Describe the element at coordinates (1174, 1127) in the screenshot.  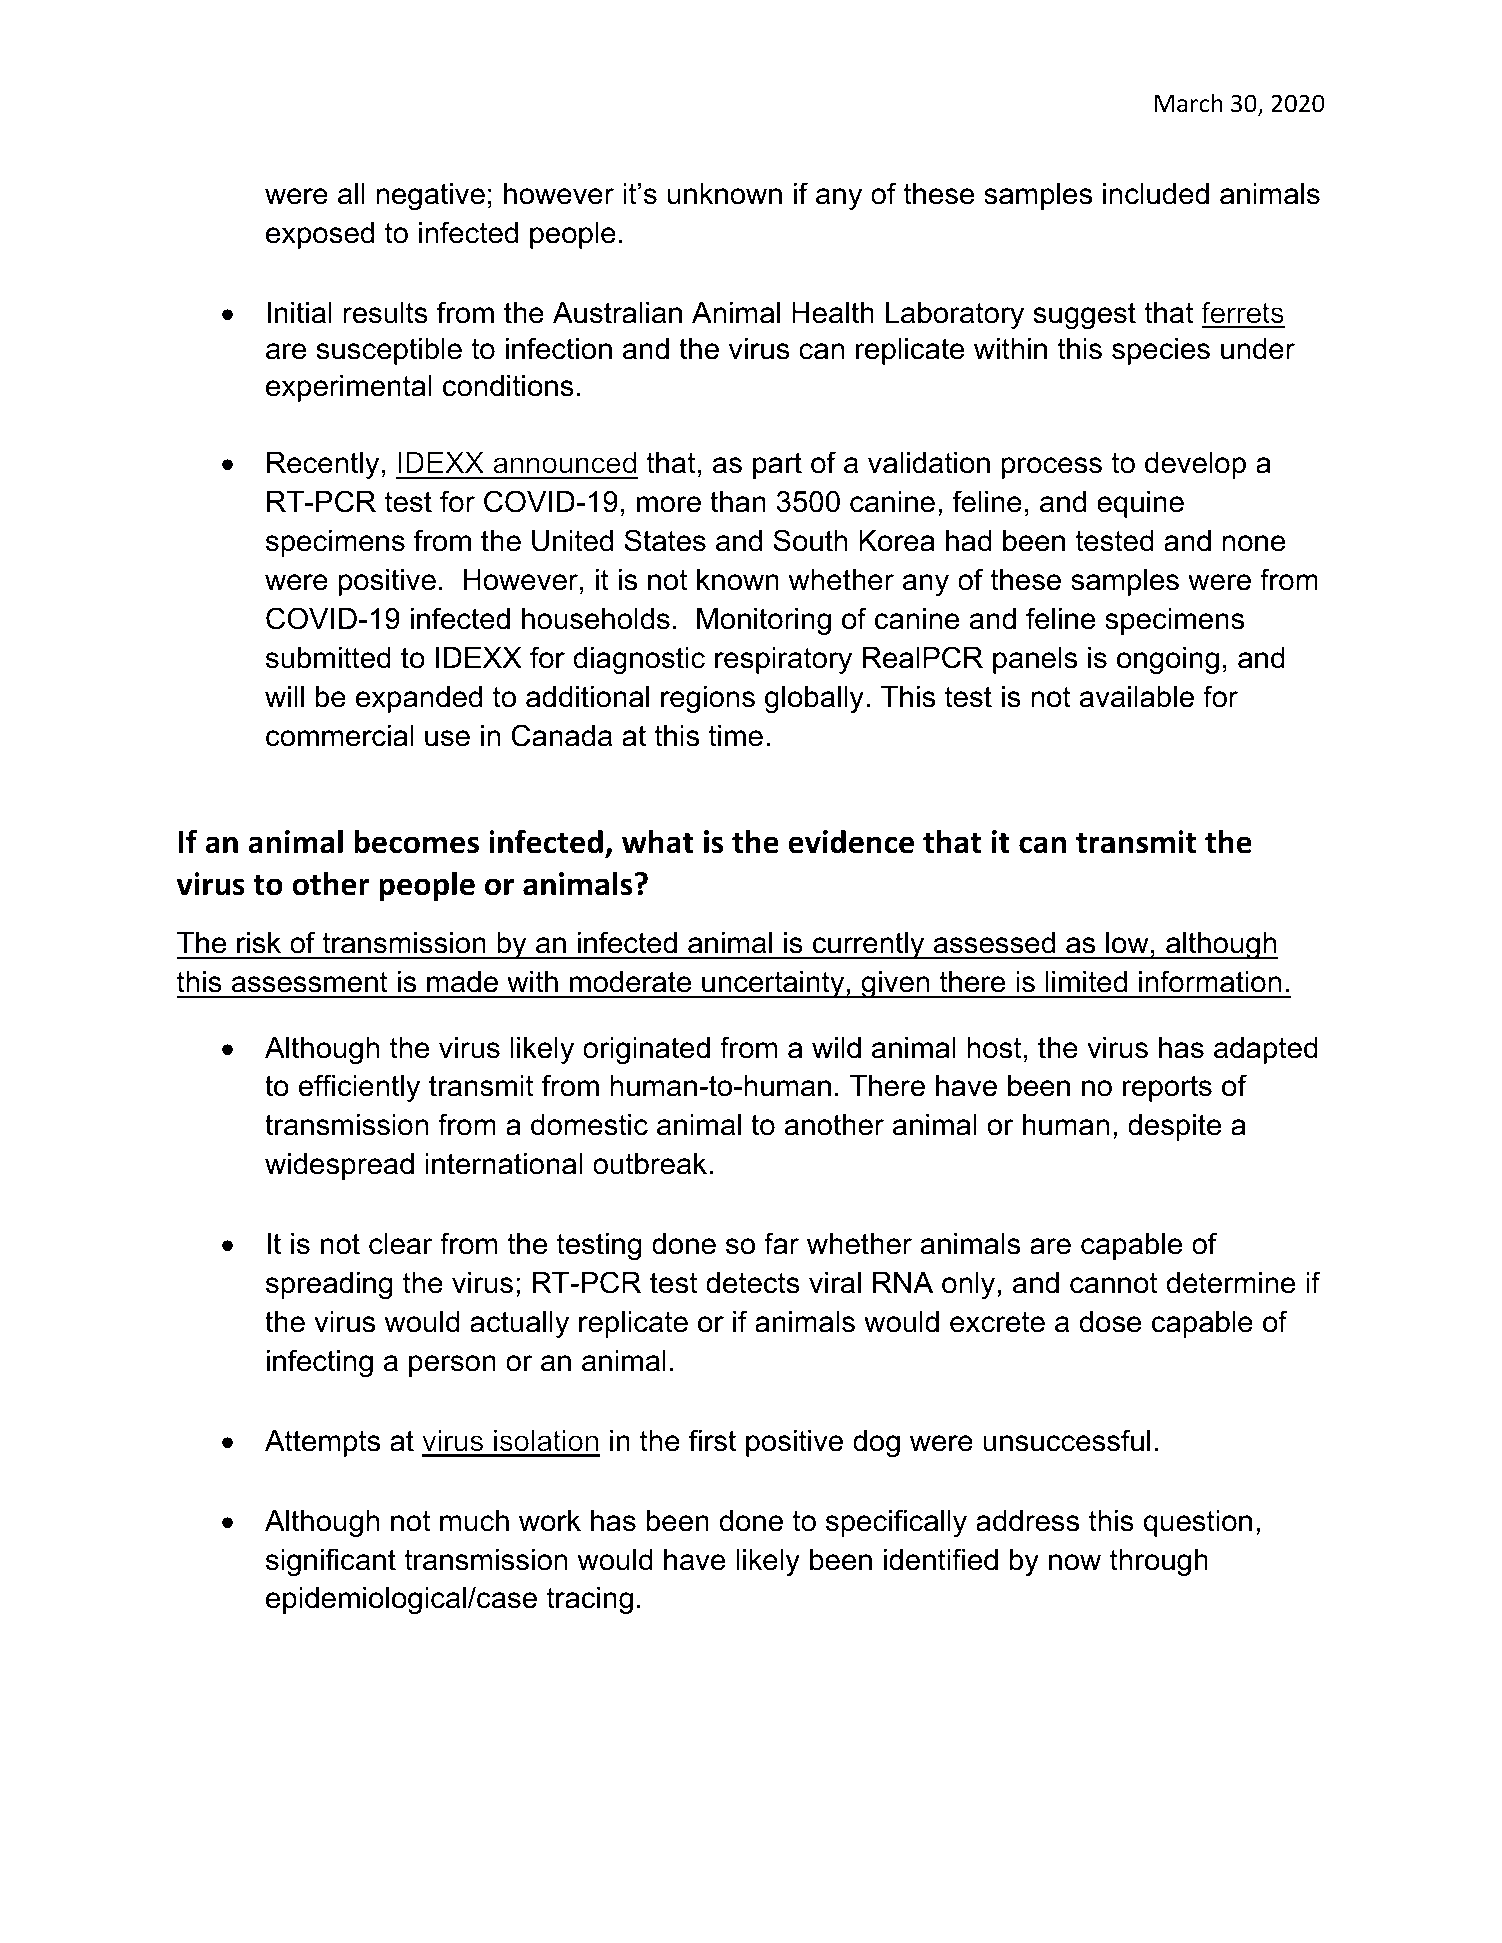
I see `despite` at that location.
